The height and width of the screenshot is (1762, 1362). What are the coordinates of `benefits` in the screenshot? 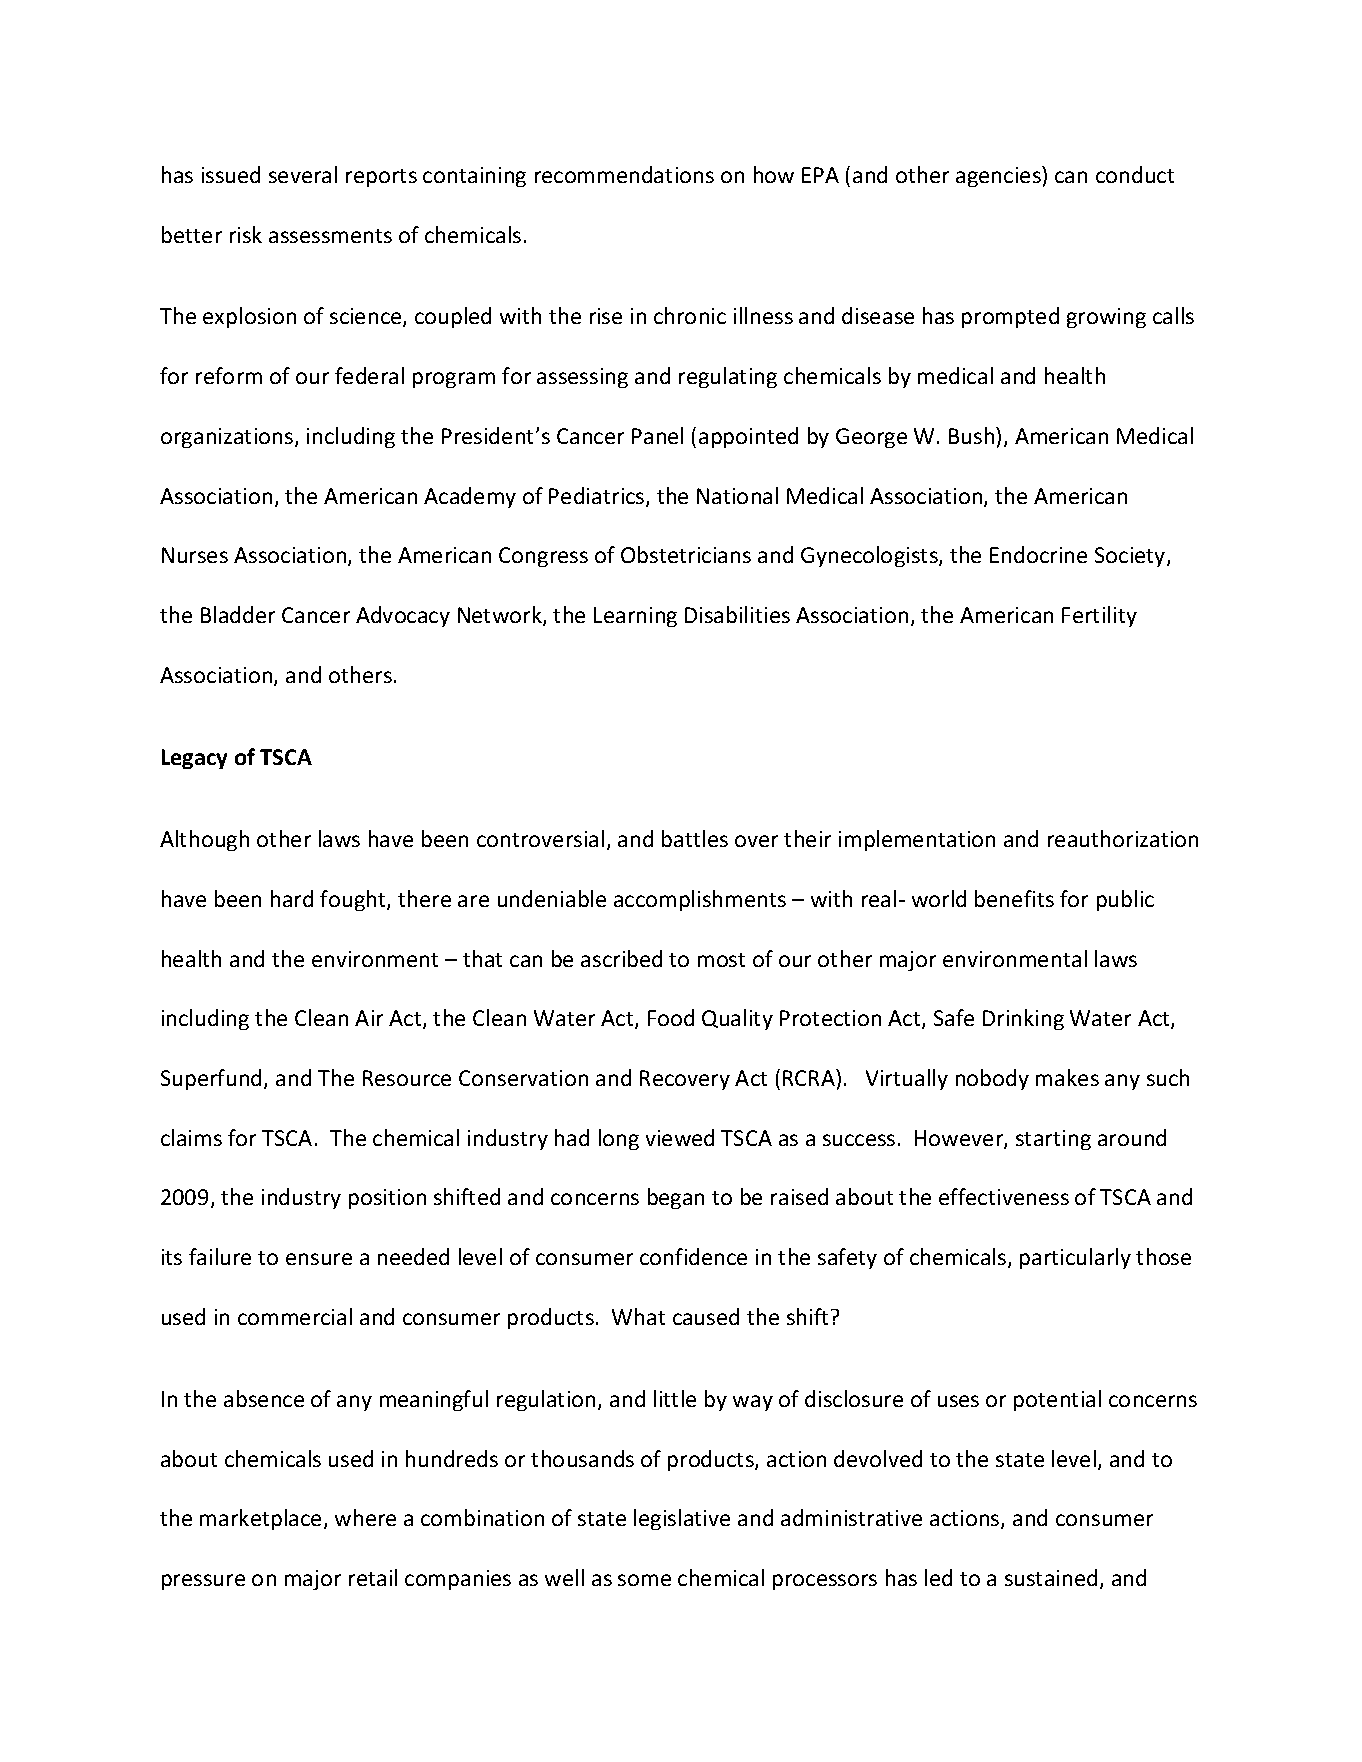 It's located at (1014, 898).
